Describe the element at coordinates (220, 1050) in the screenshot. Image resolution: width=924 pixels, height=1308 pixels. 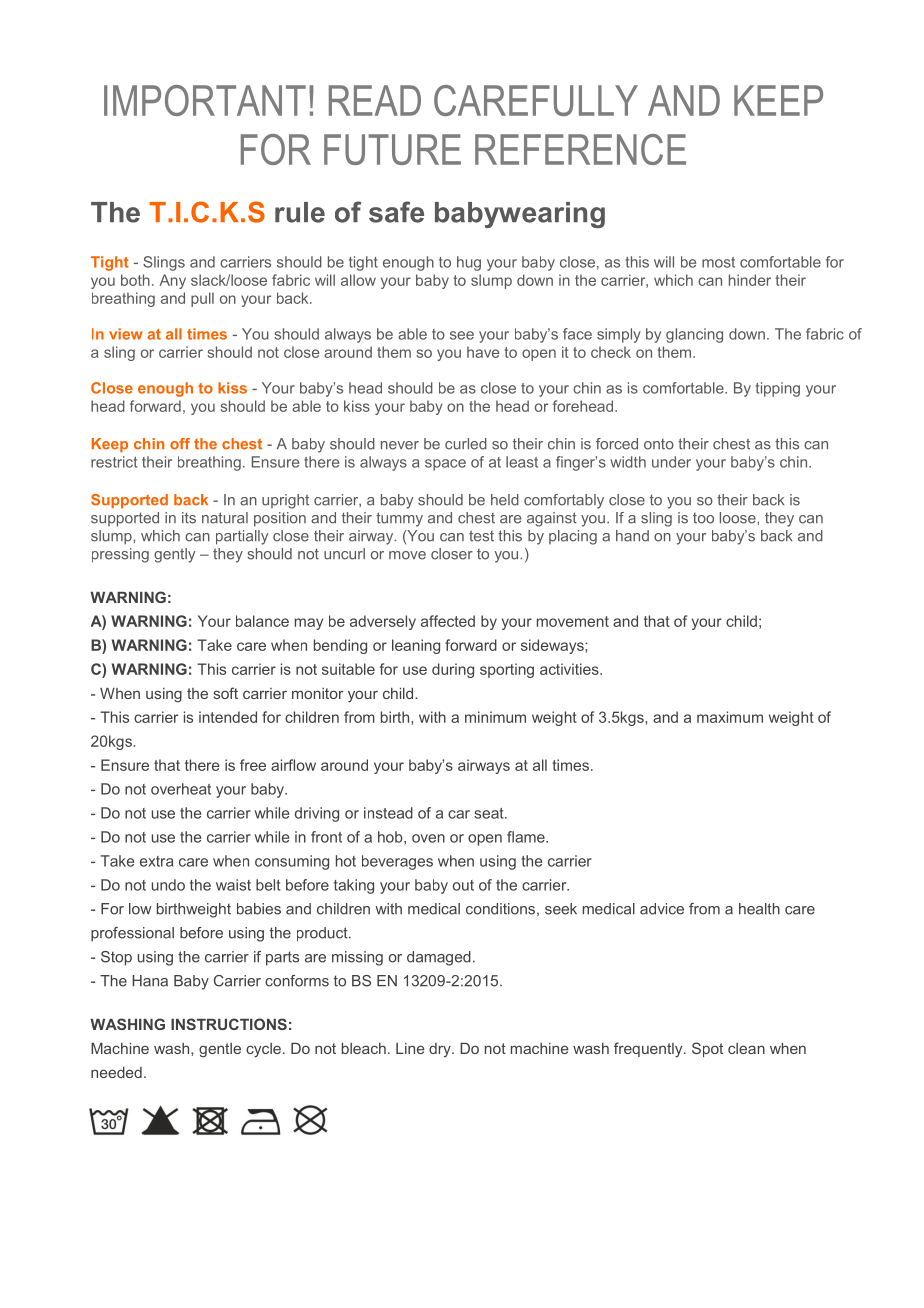
I see `gentle` at that location.
